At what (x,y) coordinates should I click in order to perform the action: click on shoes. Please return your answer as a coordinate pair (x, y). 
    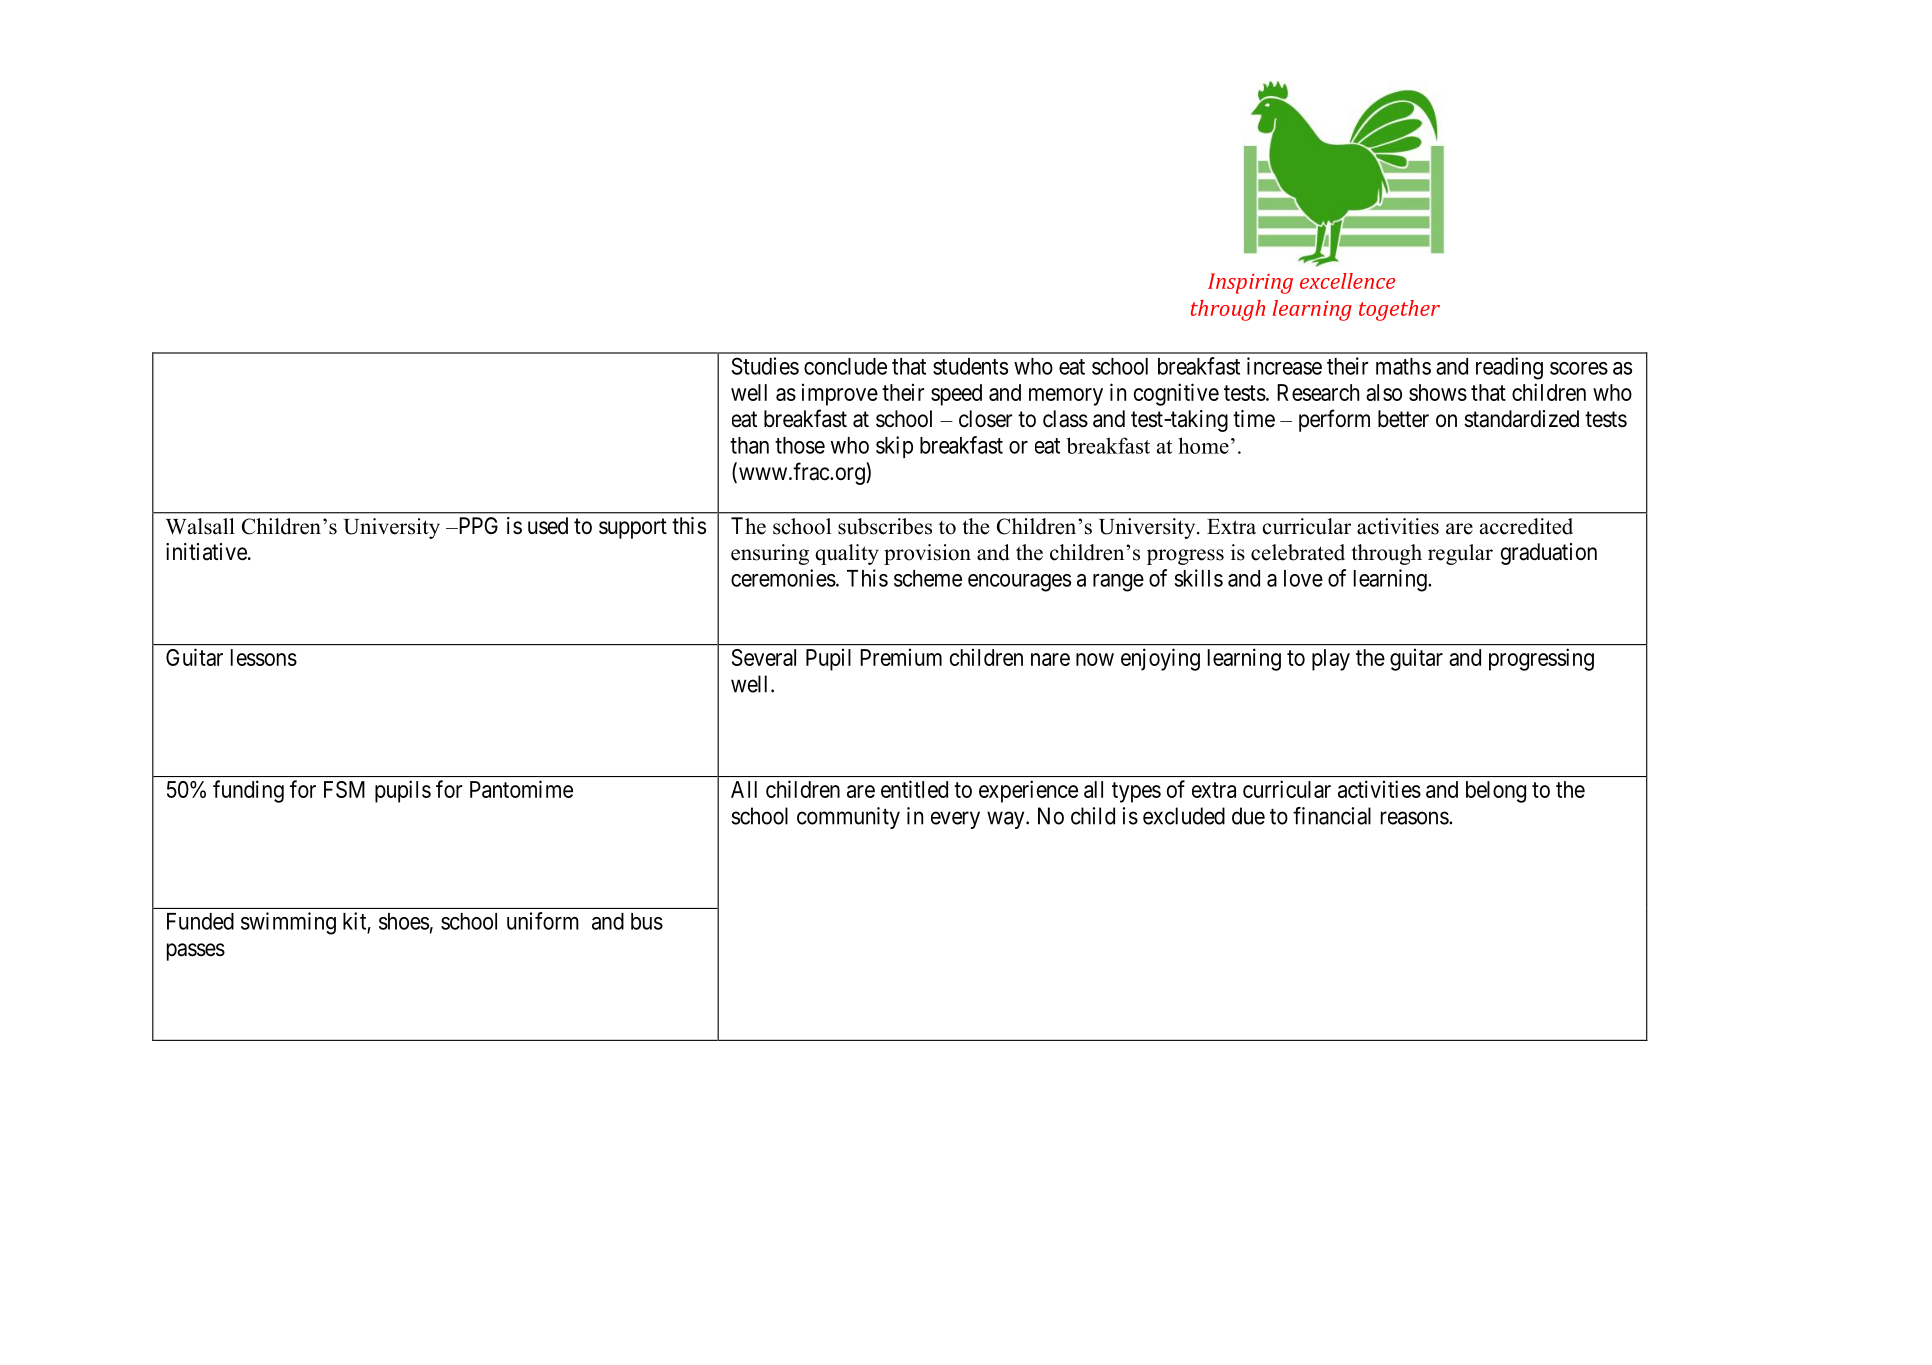
    Looking at the image, I should click on (404, 921).
